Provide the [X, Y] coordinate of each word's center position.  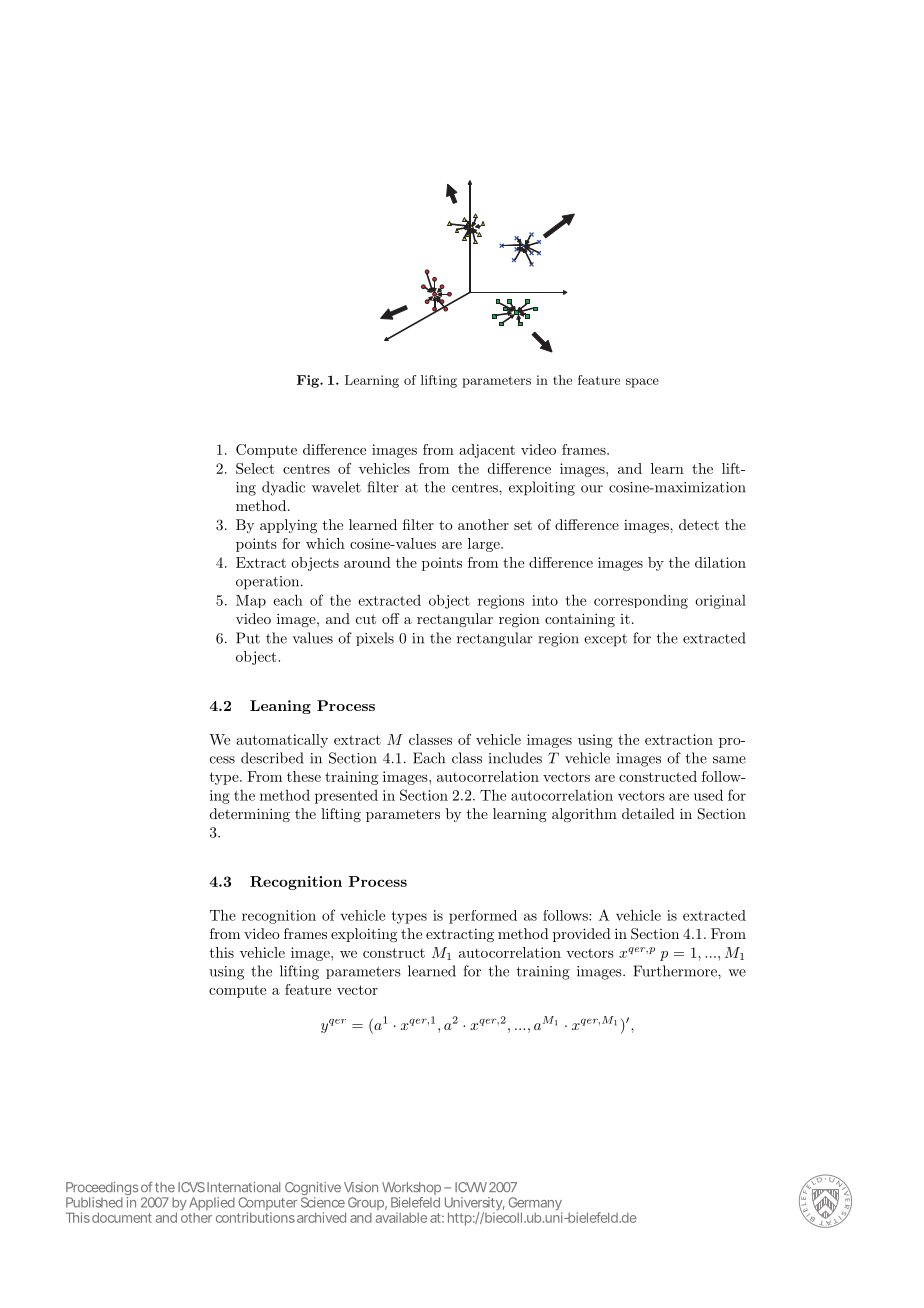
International [243, 1187]
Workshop [411, 1190]
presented [346, 797]
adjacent [487, 451]
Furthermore [676, 971]
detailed [648, 813]
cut [366, 619]
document [122, 1217]
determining [250, 815]
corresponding [641, 602]
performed [483, 917]
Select [255, 468]
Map [251, 601]
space [642, 383]
